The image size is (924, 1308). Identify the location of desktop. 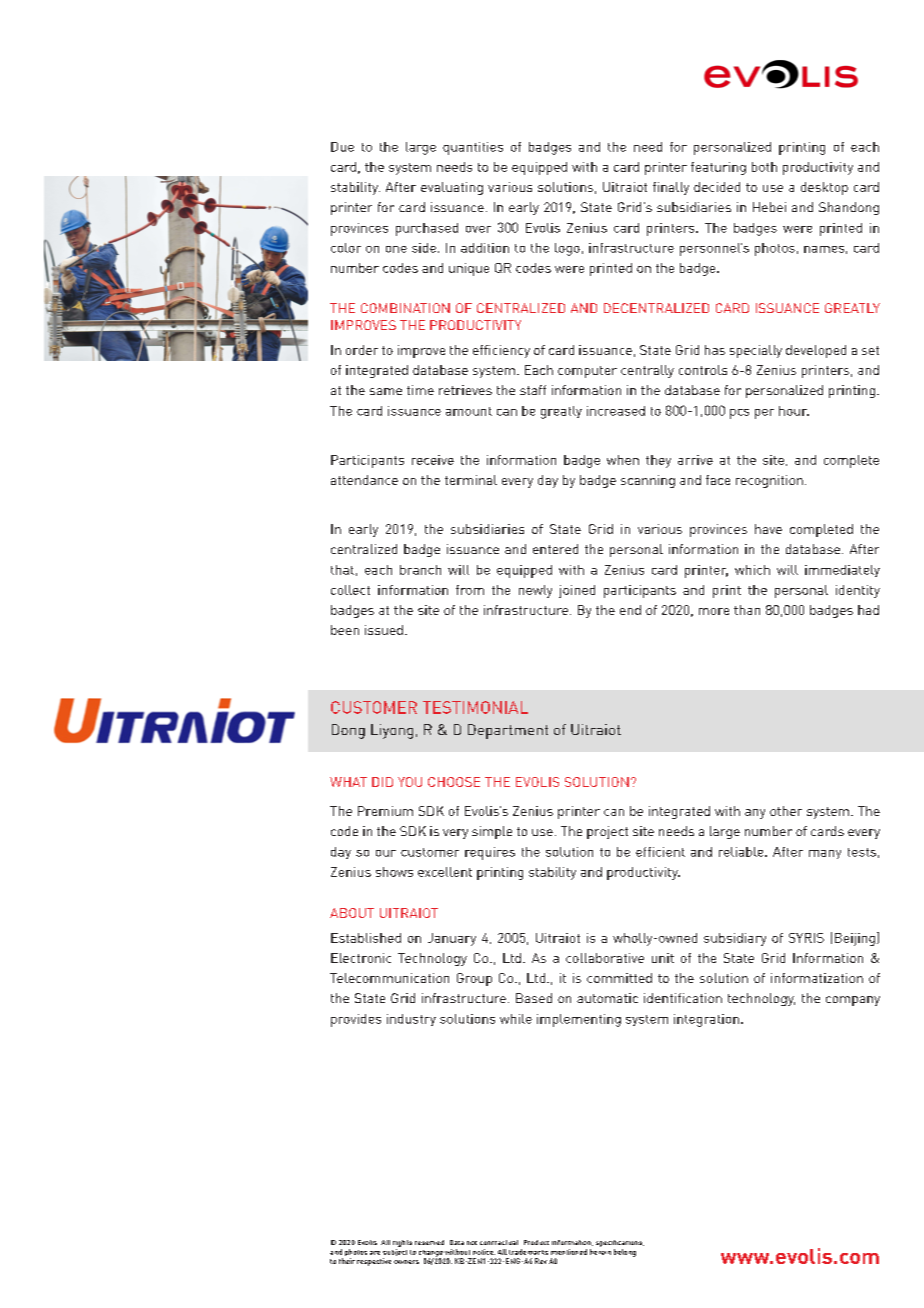
(824, 188).
